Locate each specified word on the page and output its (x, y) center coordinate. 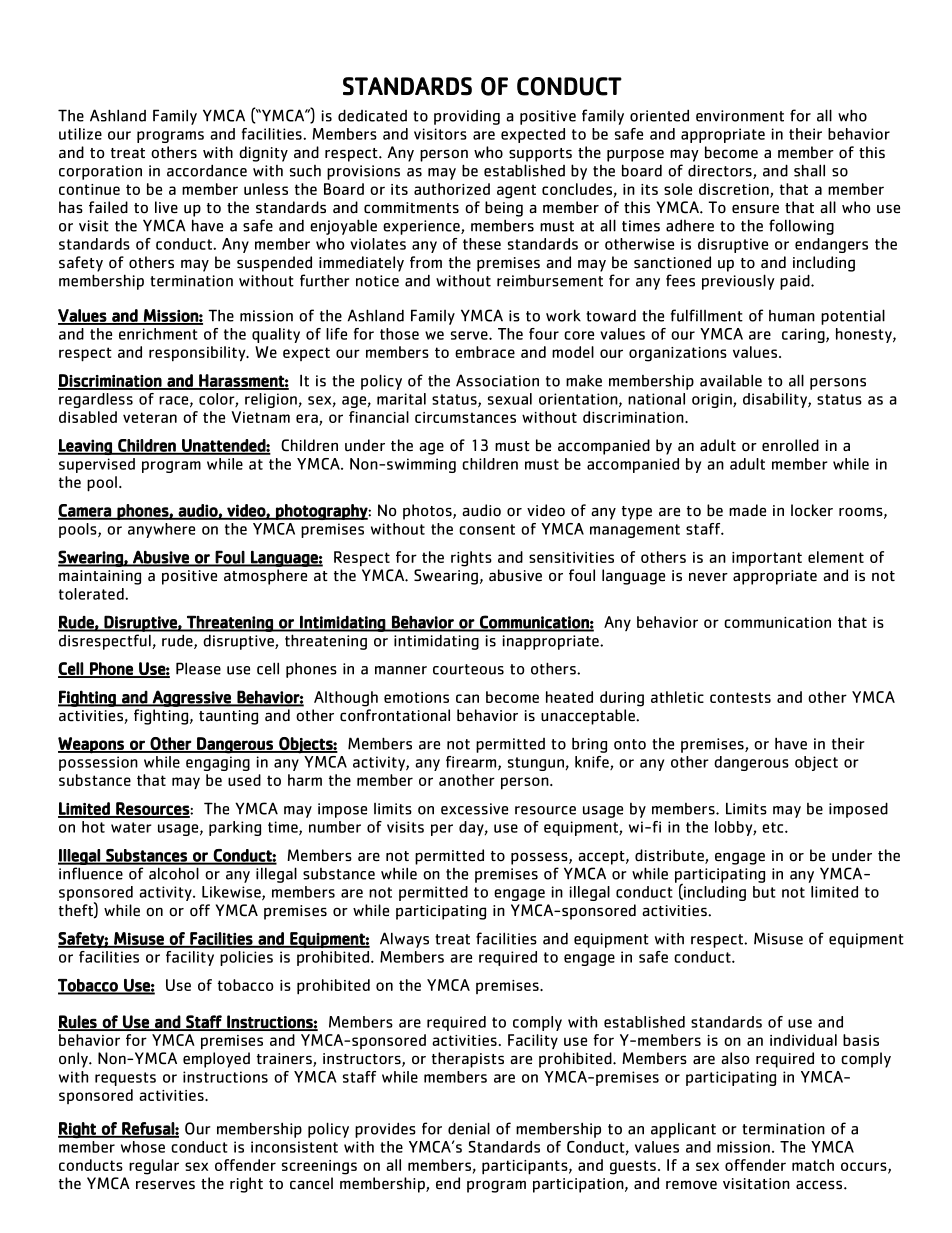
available (731, 380)
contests (740, 697)
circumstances (465, 417)
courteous (468, 669)
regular (154, 1167)
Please (198, 668)
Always (404, 940)
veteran (150, 417)
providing (467, 117)
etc (774, 827)
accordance (207, 170)
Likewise (232, 893)
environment (740, 116)
